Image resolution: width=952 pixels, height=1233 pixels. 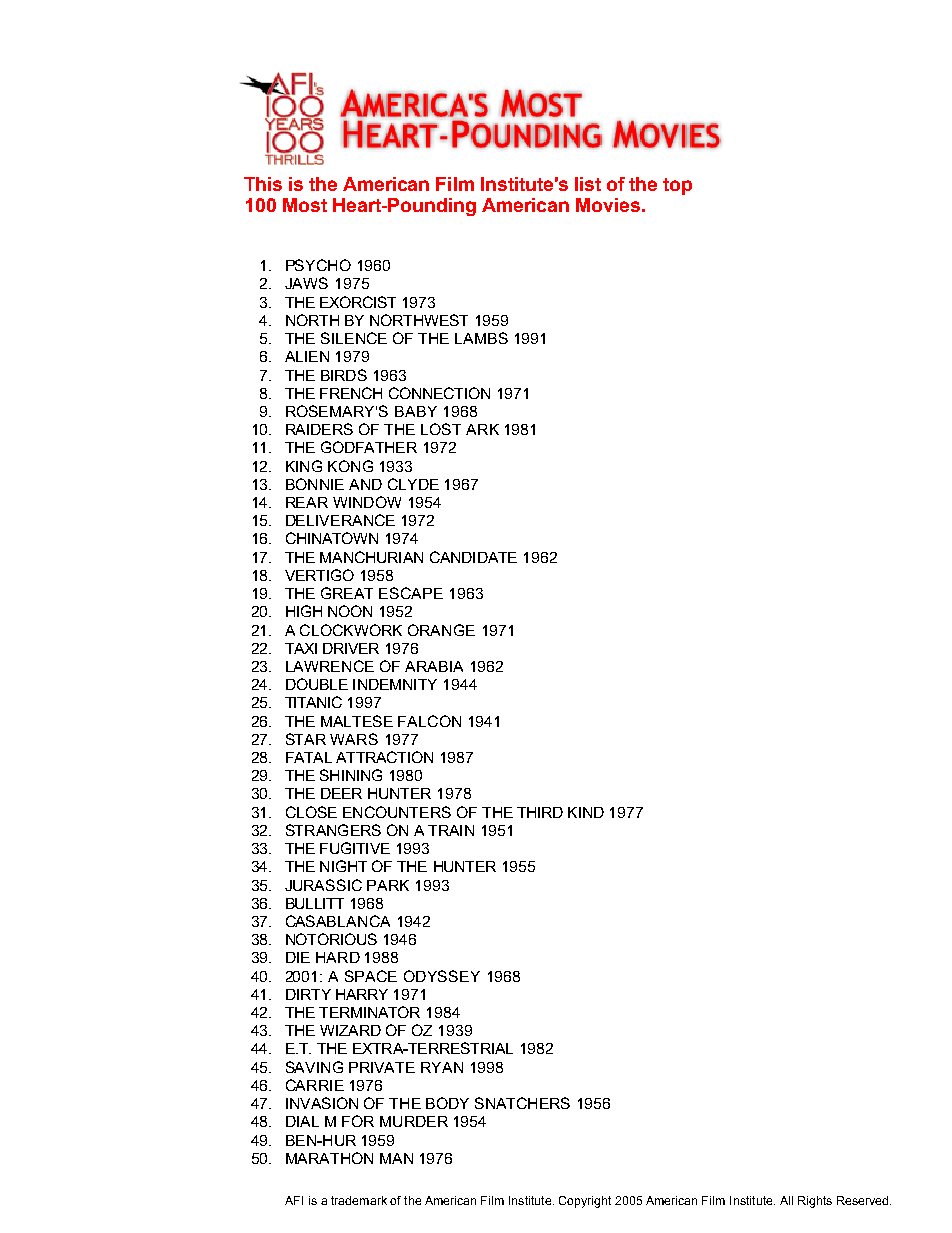 I want to click on ARABIA, so click(x=434, y=666).
